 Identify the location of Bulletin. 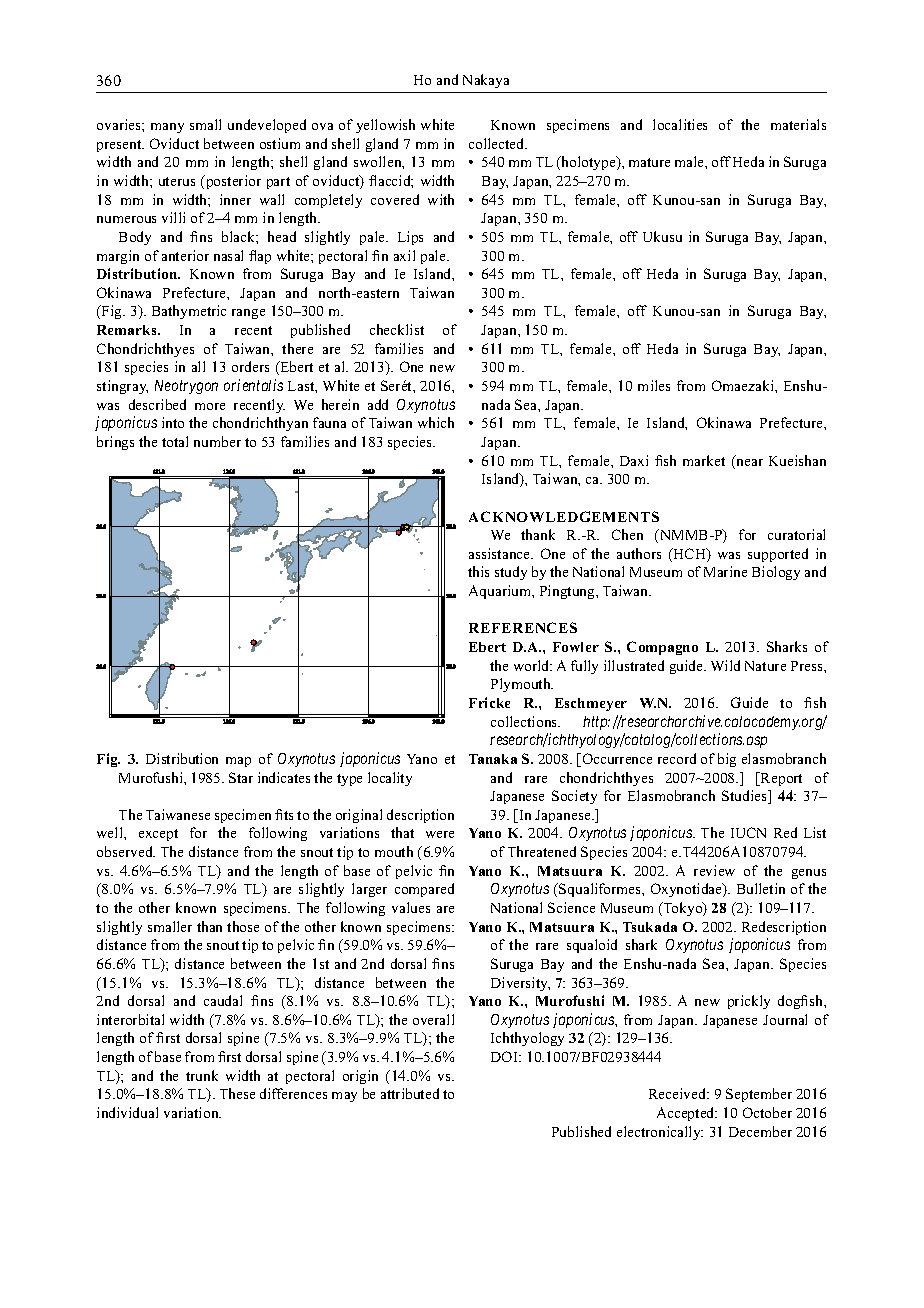
(761, 888).
